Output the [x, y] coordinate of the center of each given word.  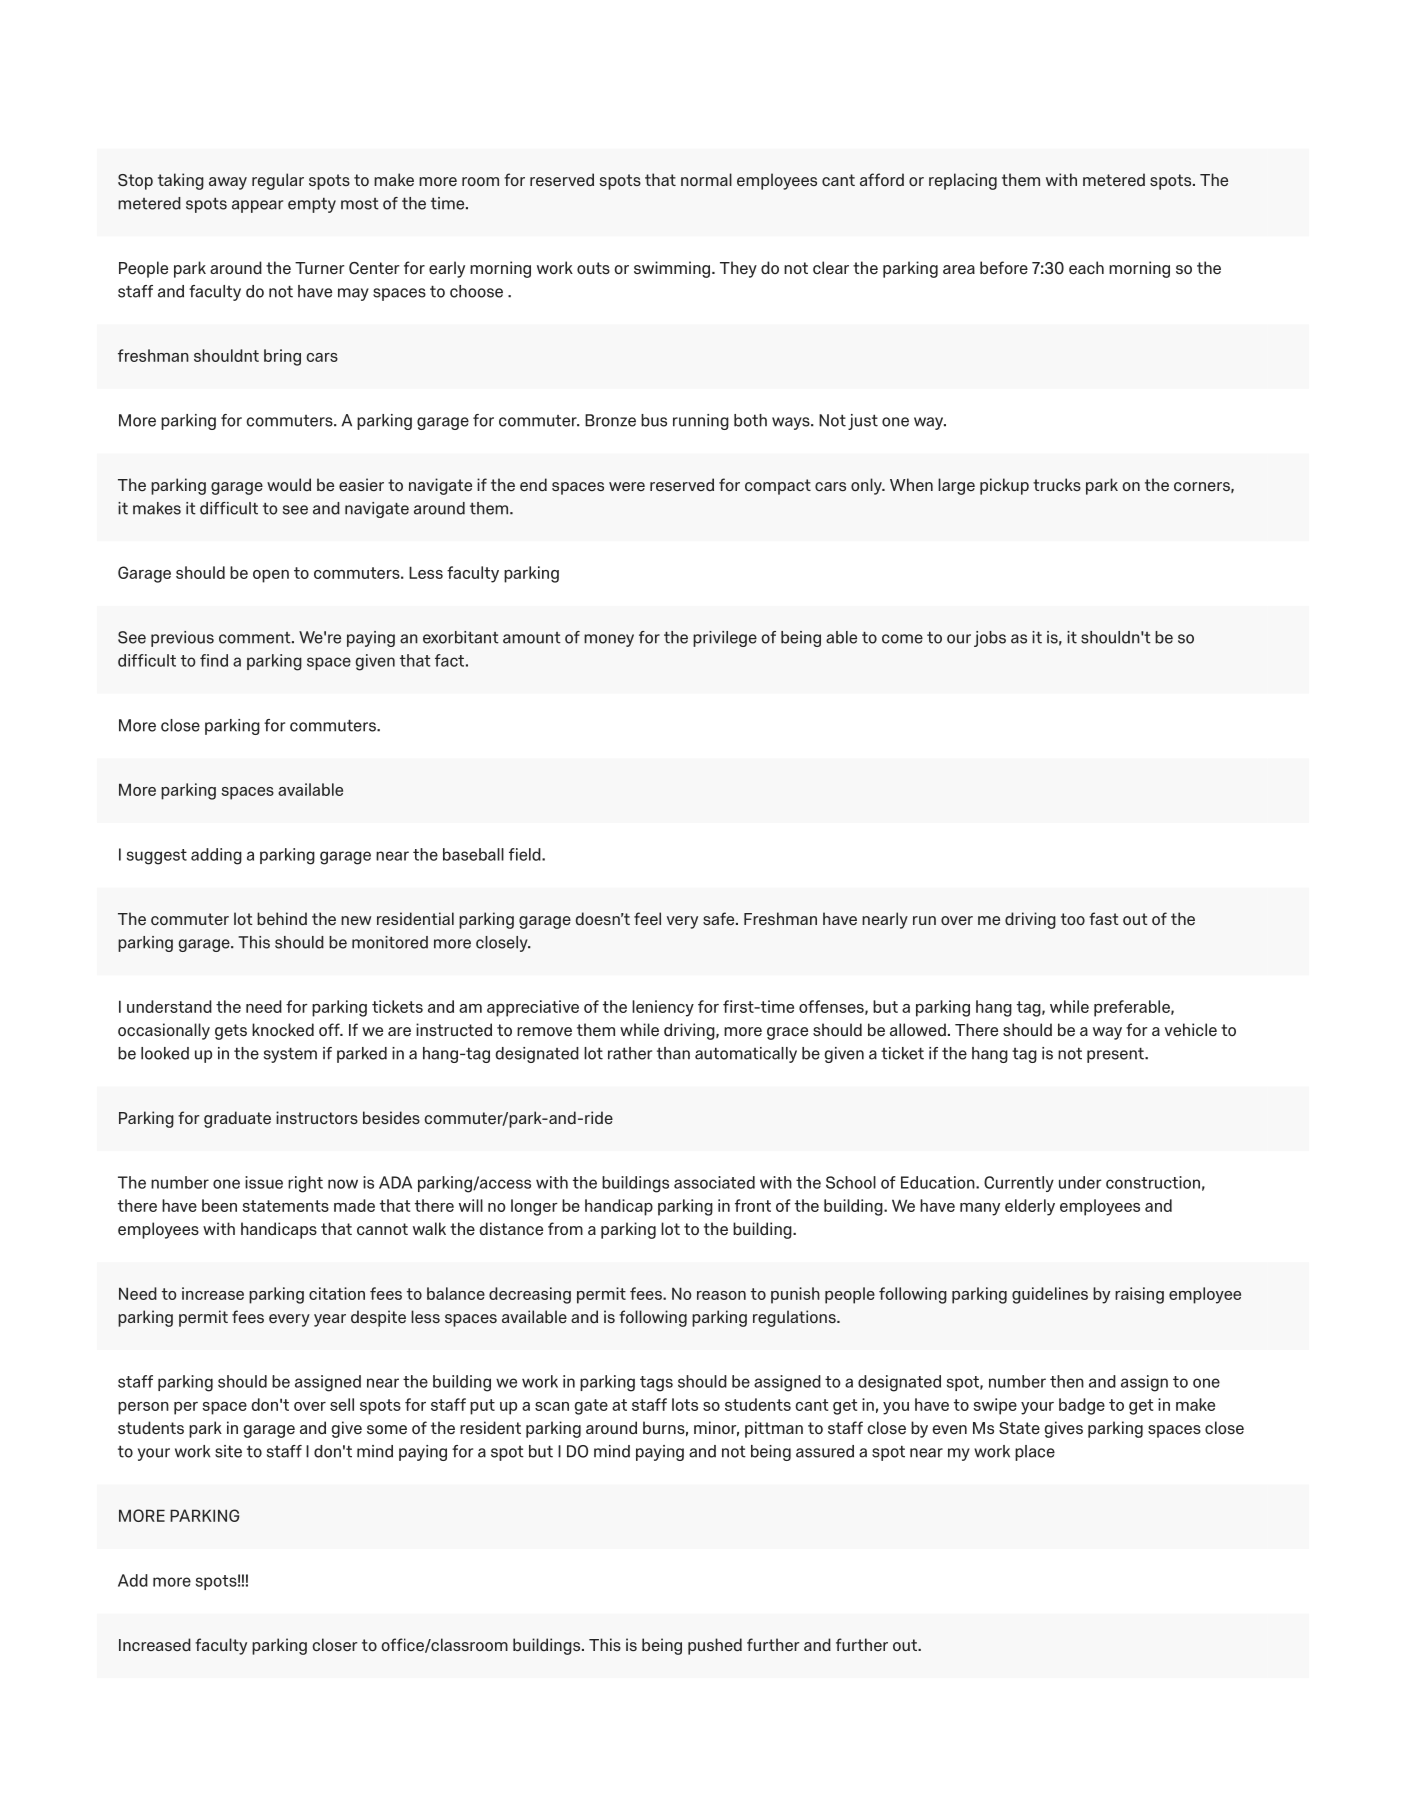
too [1073, 919]
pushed [715, 1646]
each [1086, 267]
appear [257, 206]
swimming [672, 269]
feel [647, 918]
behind [282, 918]
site [228, 1451]
